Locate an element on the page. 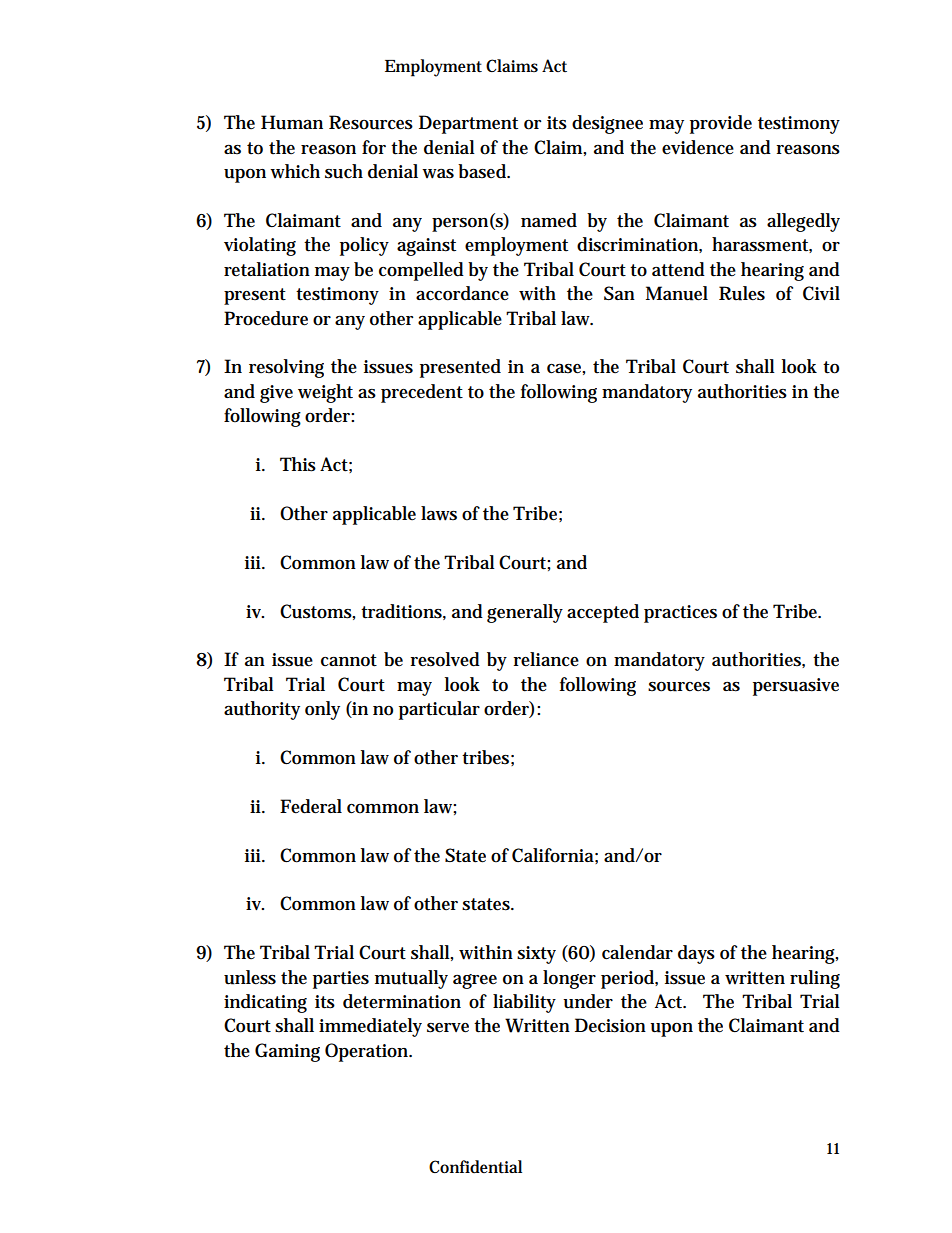 The width and height of the page is (952, 1233). parties is located at coordinates (341, 980).
